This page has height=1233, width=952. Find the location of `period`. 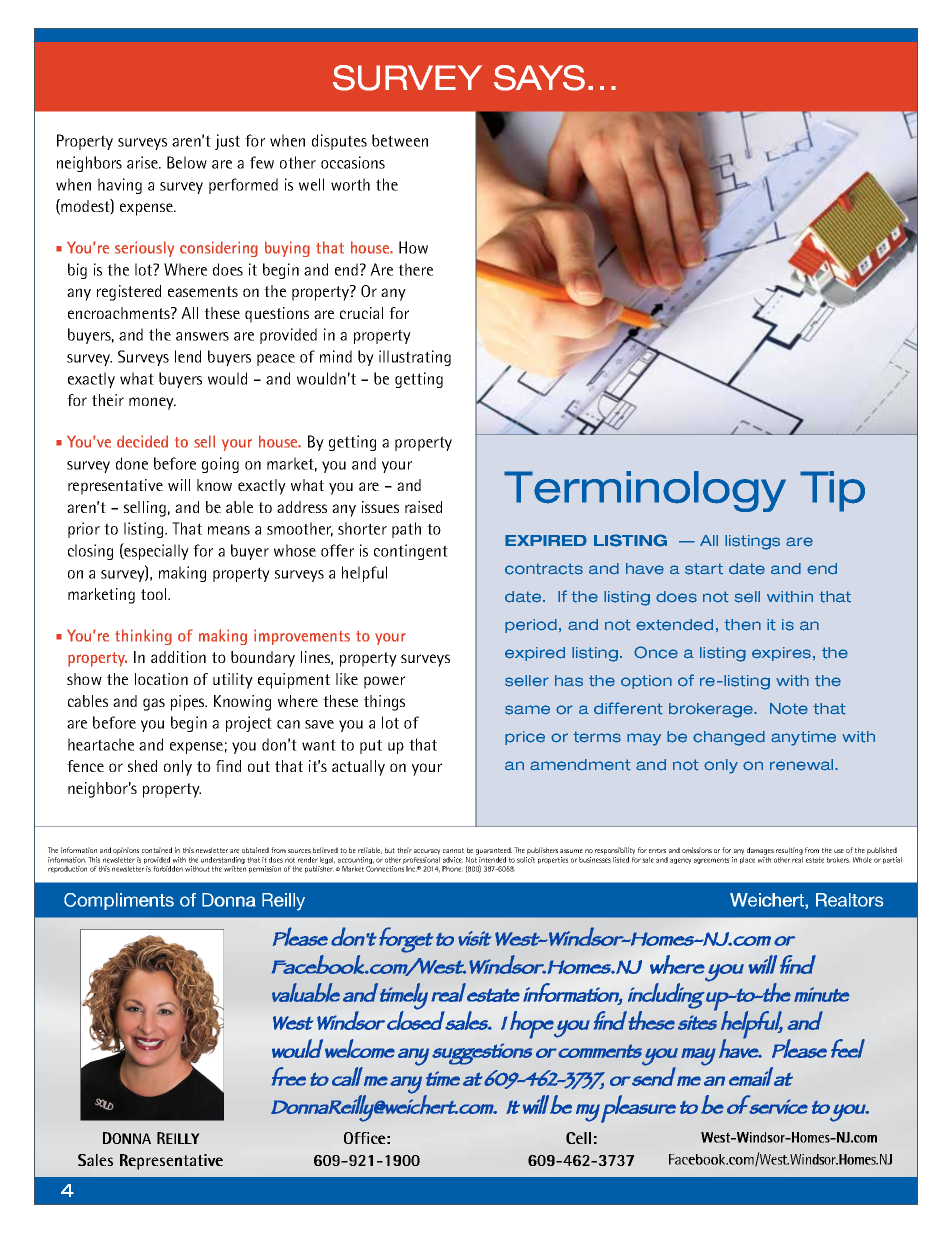

period is located at coordinates (531, 626).
